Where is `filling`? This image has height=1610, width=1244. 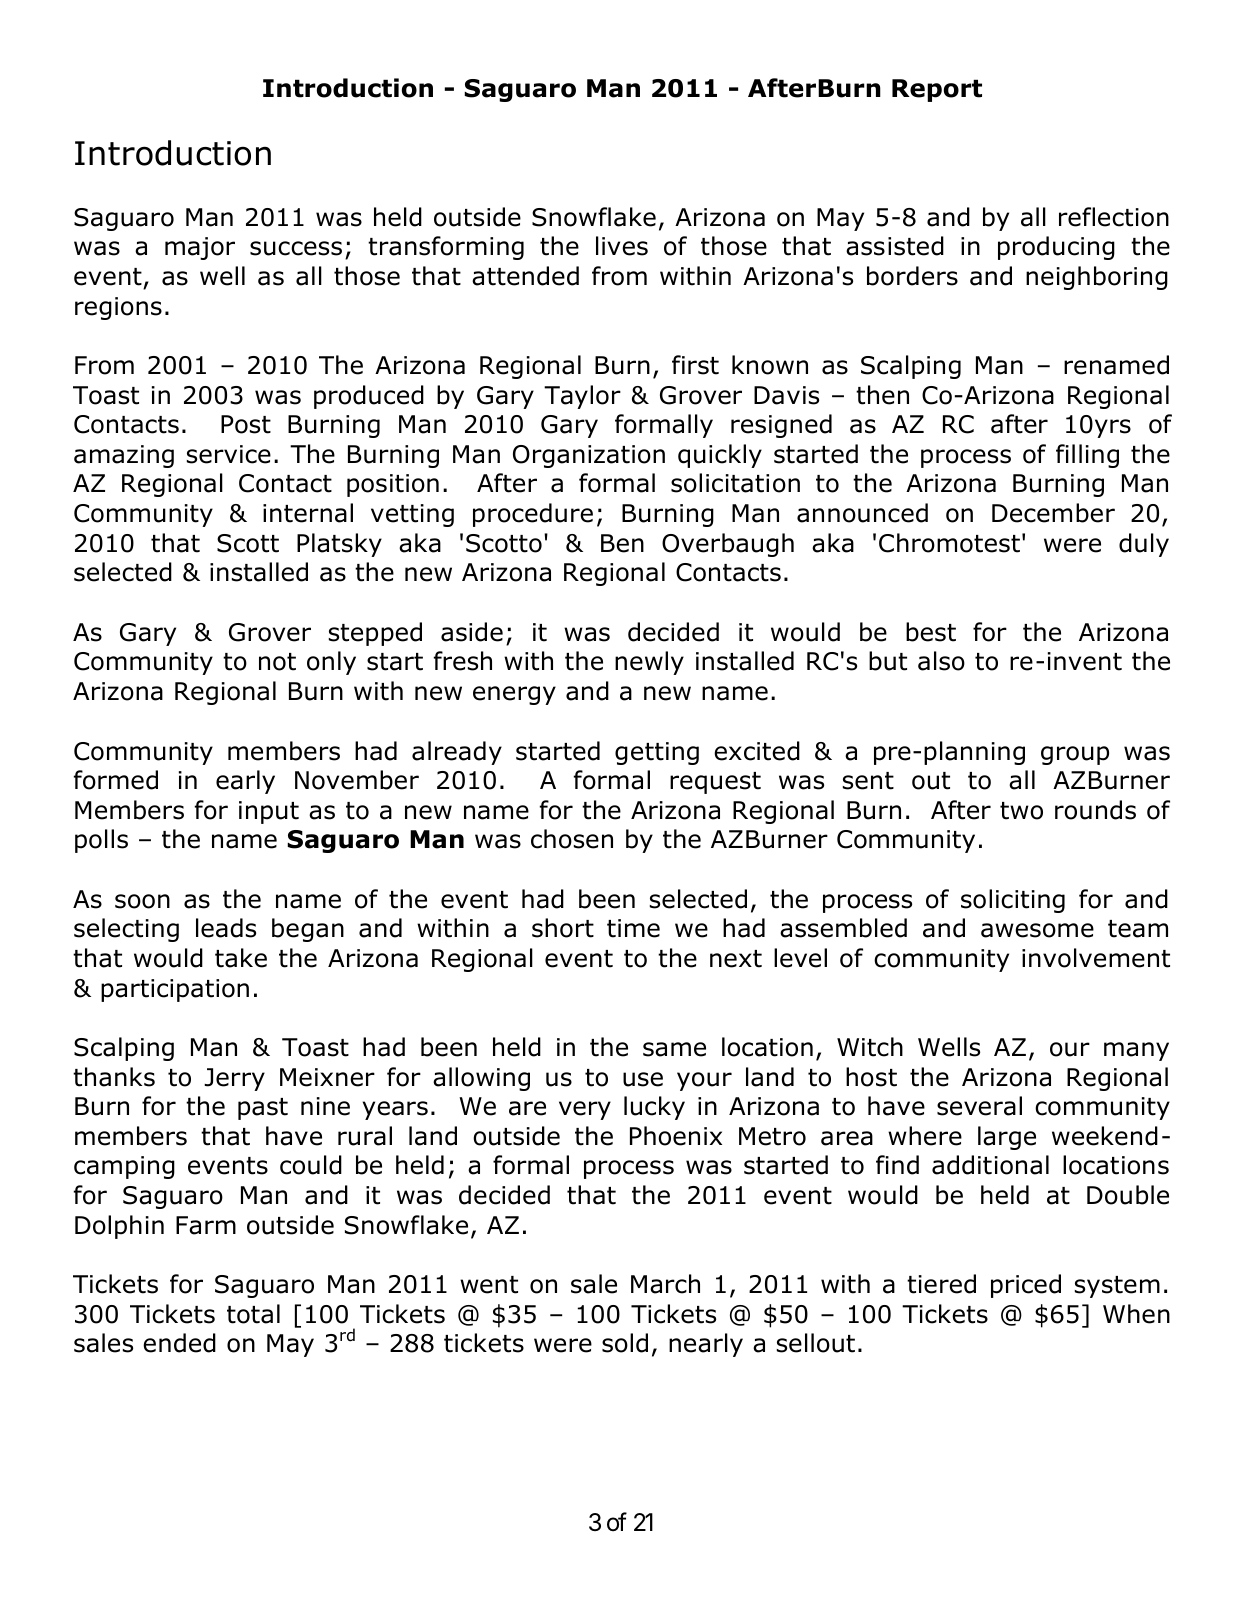
filling is located at coordinates (1087, 456).
